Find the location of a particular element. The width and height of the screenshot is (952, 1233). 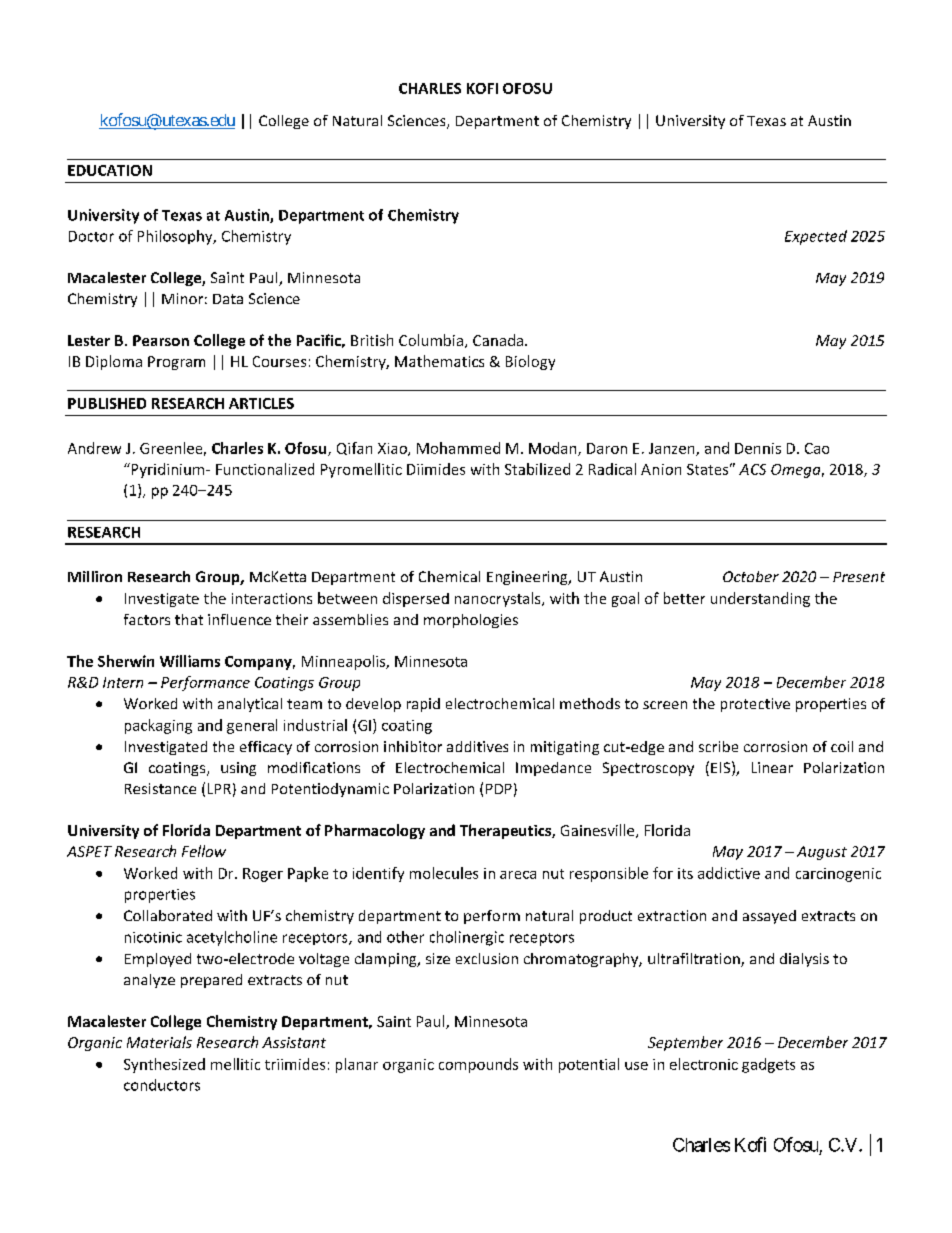

Materials is located at coordinates (159, 1042).
